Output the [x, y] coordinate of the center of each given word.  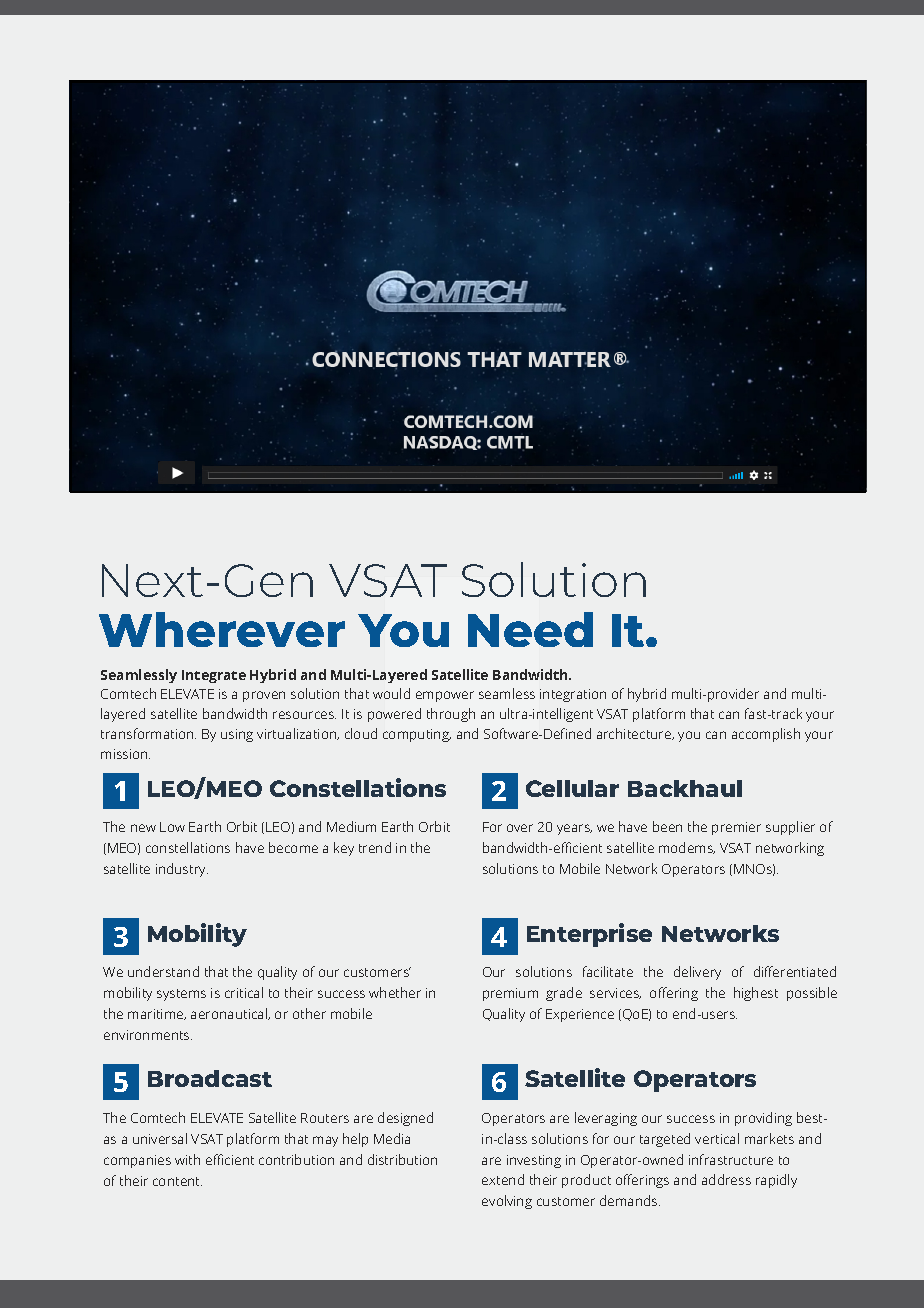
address [726, 1179]
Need [530, 629]
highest [756, 994]
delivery [697, 973]
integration [573, 695]
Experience [580, 1015]
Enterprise [589, 935]
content [177, 1181]
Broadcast [210, 1078]
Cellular [572, 788]
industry [182, 870]
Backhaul [685, 788]
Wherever [222, 629]
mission [125, 754]
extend [503, 1179]
